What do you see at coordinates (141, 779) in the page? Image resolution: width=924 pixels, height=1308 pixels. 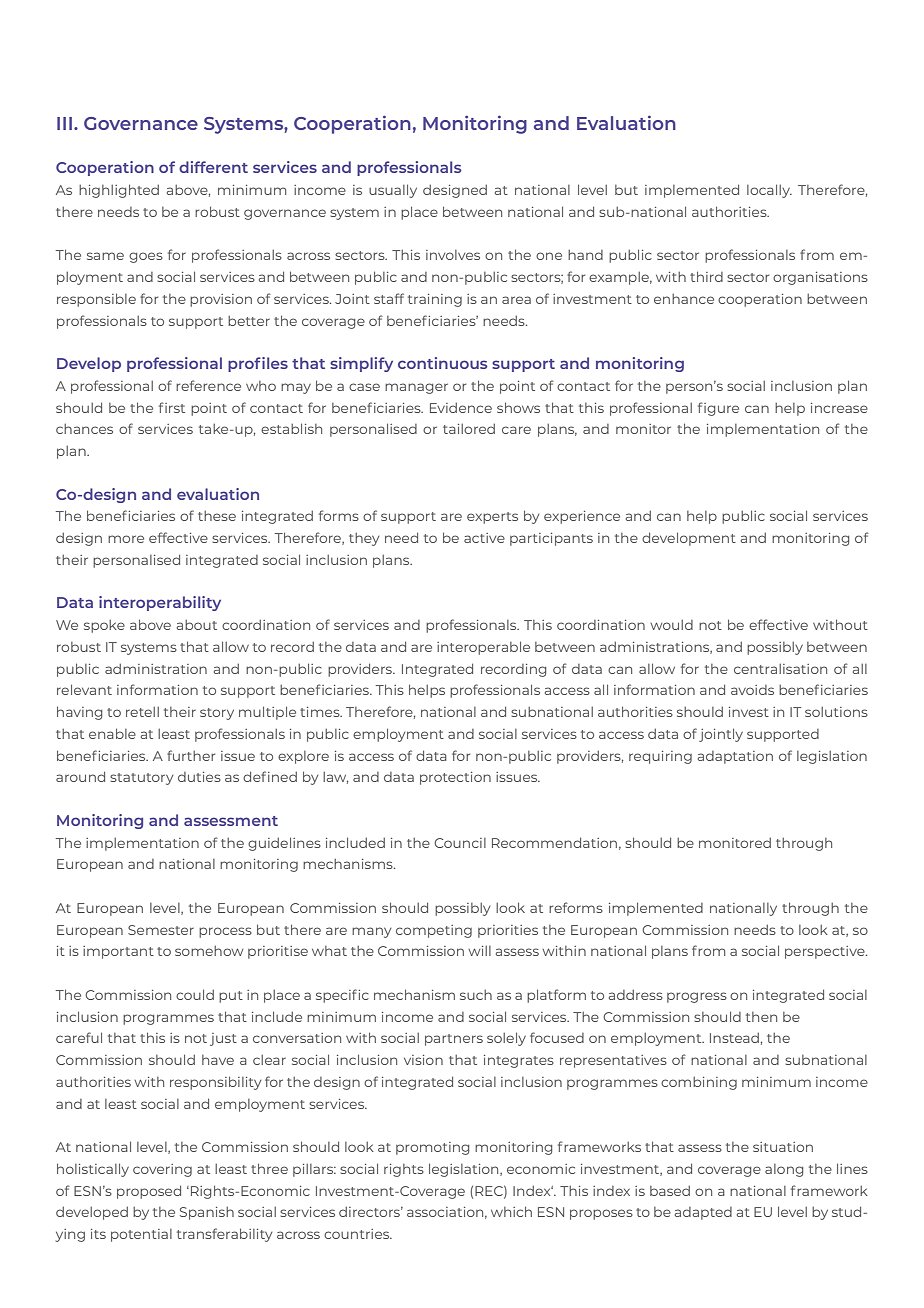 I see `statutory` at bounding box center [141, 779].
